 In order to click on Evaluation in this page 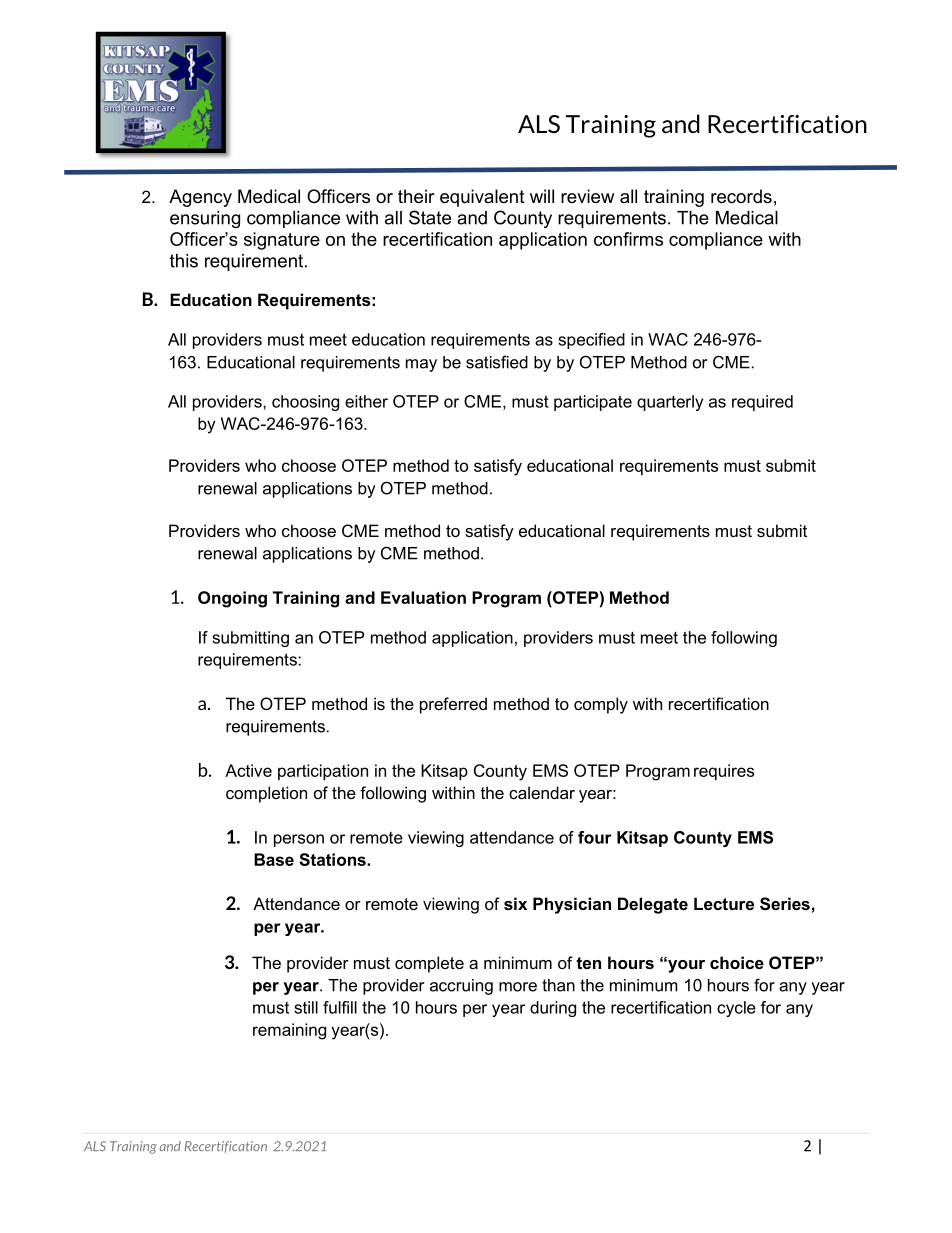, I will do `click(423, 597)`.
